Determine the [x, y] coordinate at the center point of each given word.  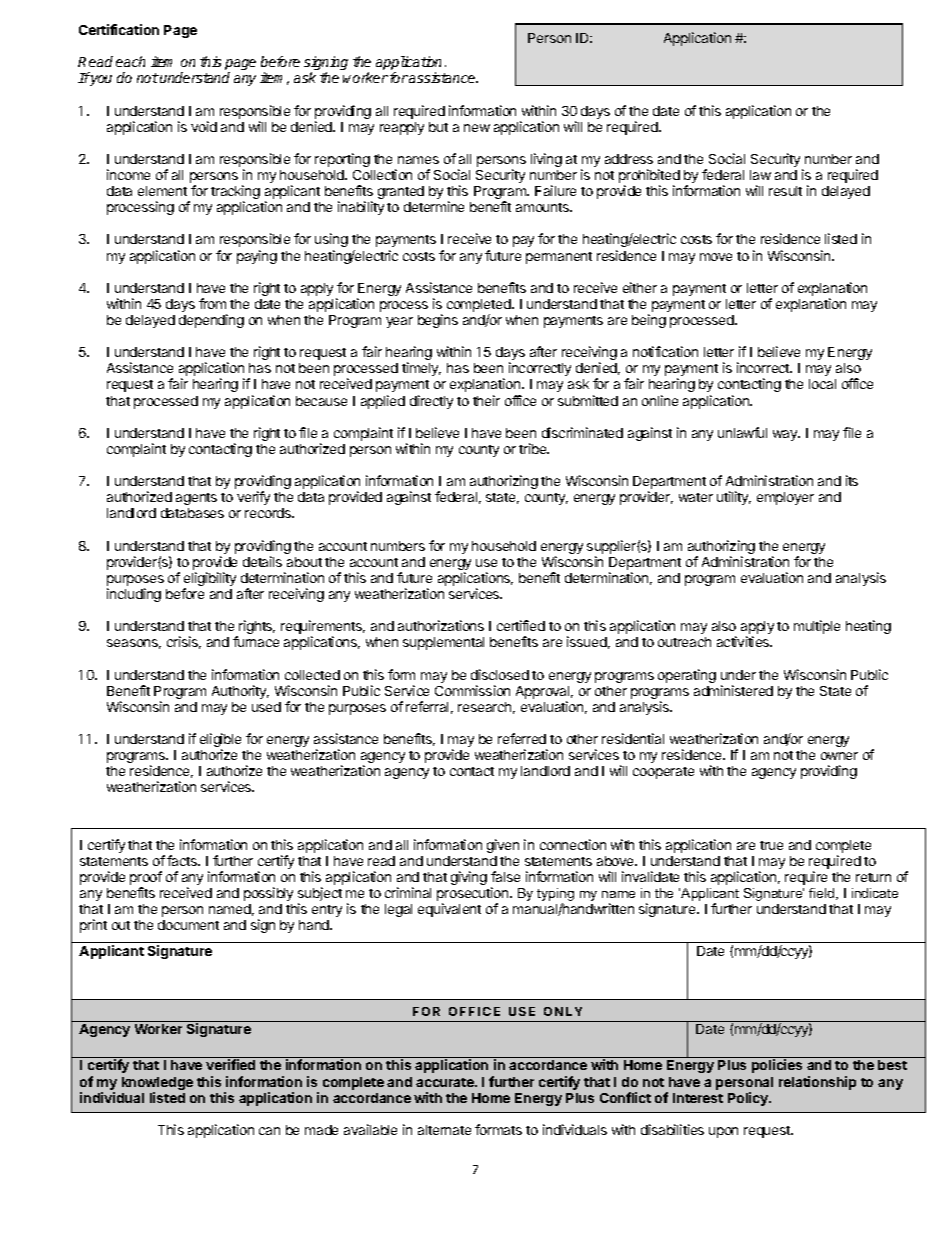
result [785, 191]
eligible [220, 741]
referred [522, 738]
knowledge [157, 1085]
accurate [446, 1082]
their [486, 400]
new [477, 128]
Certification [119, 29]
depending [211, 321]
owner [839, 756]
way [786, 435]
